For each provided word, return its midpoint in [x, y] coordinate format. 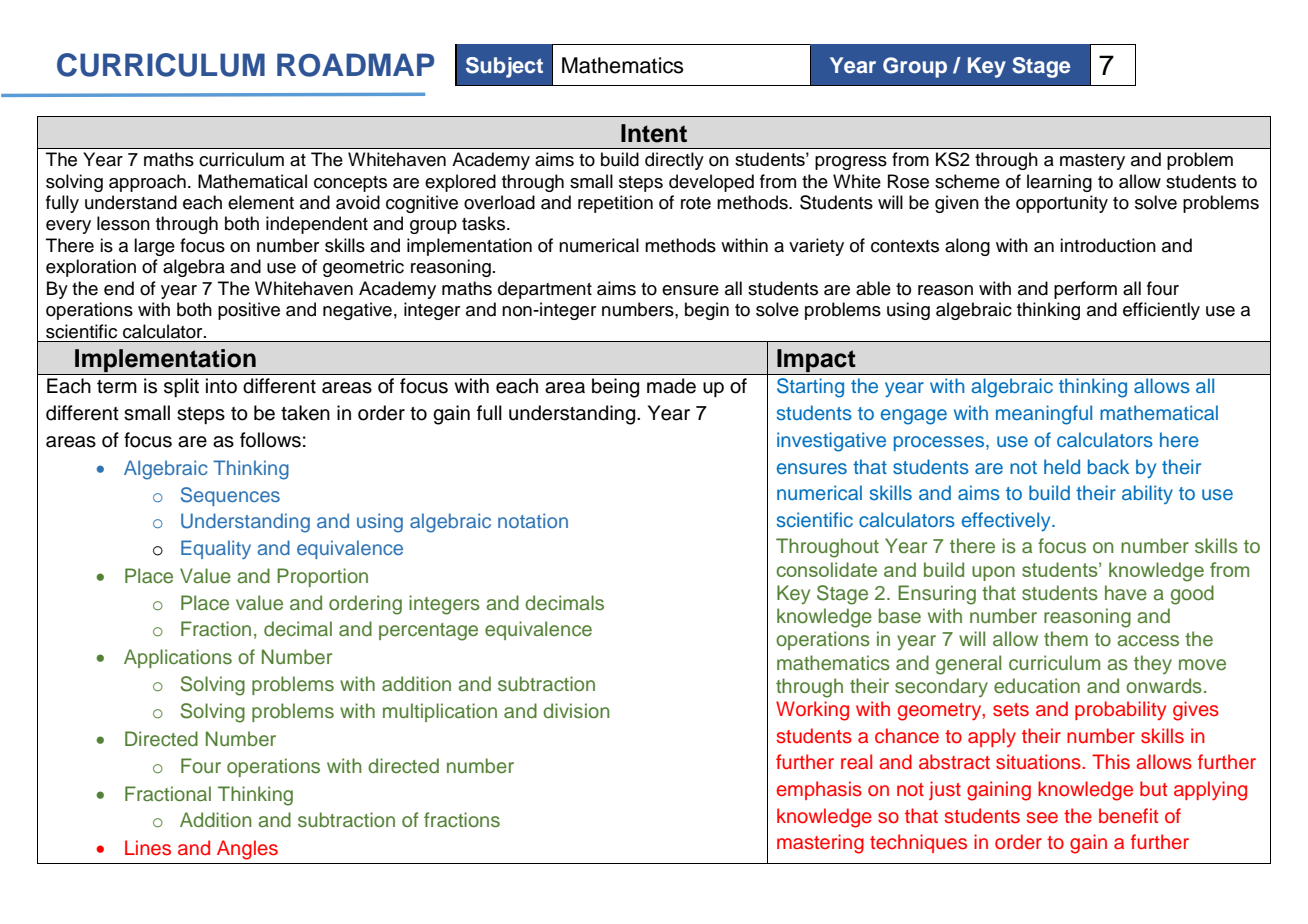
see [1042, 818]
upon [993, 573]
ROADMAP [355, 65]
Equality [216, 549]
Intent [654, 133]
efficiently [1161, 311]
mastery [1092, 162]
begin [707, 311]
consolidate [826, 569]
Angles [247, 850]
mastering [820, 844]
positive [249, 311]
